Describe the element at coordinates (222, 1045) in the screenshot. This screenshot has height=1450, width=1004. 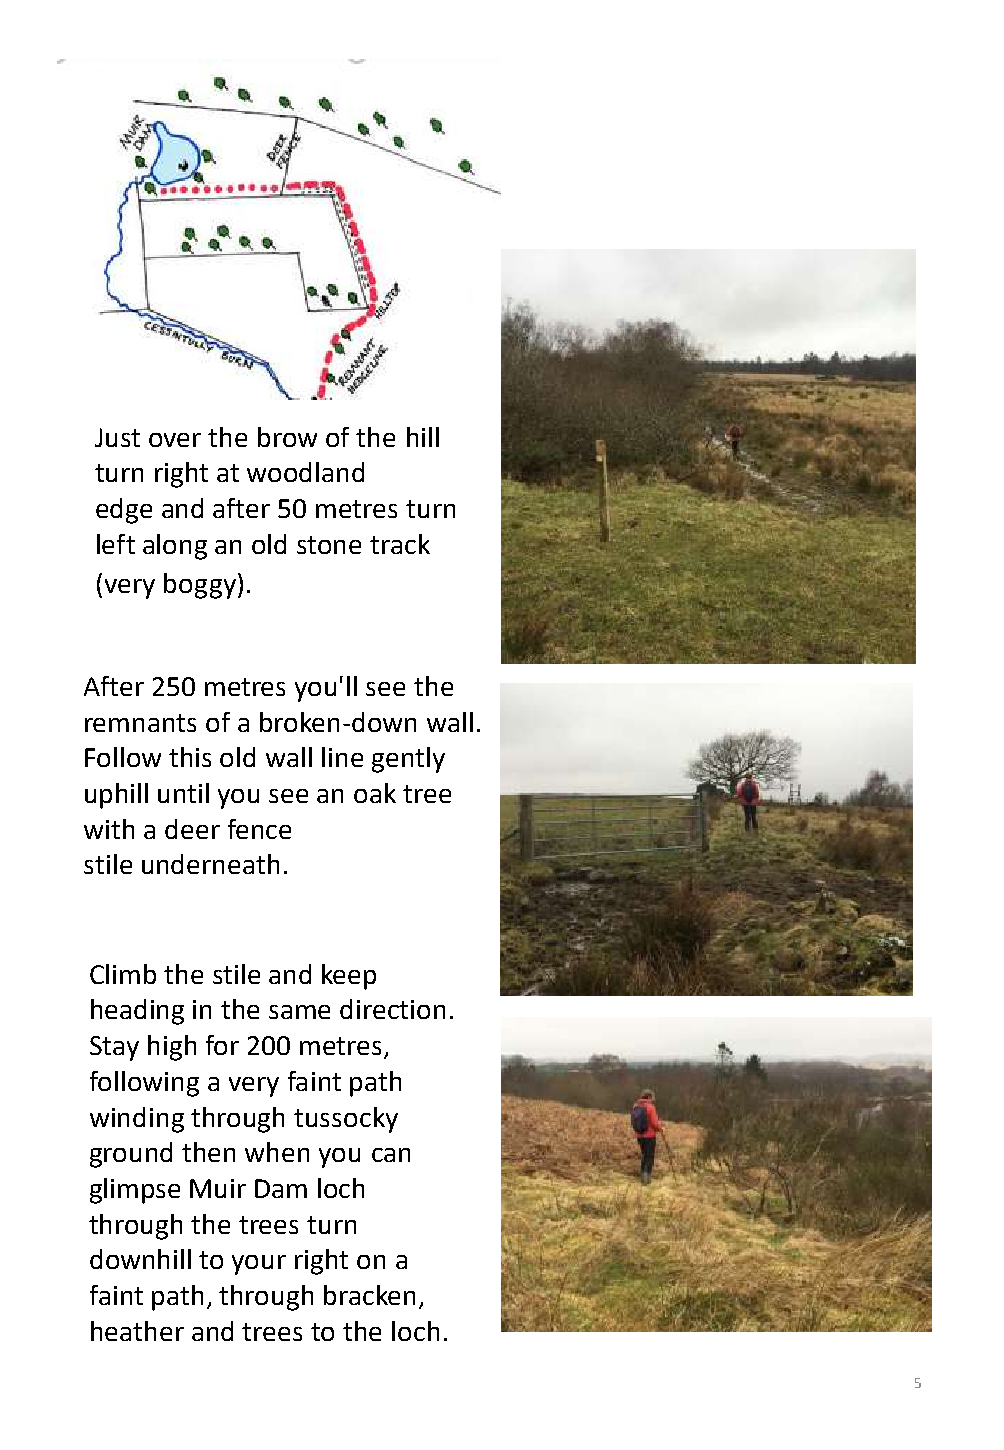
I see `for` at that location.
